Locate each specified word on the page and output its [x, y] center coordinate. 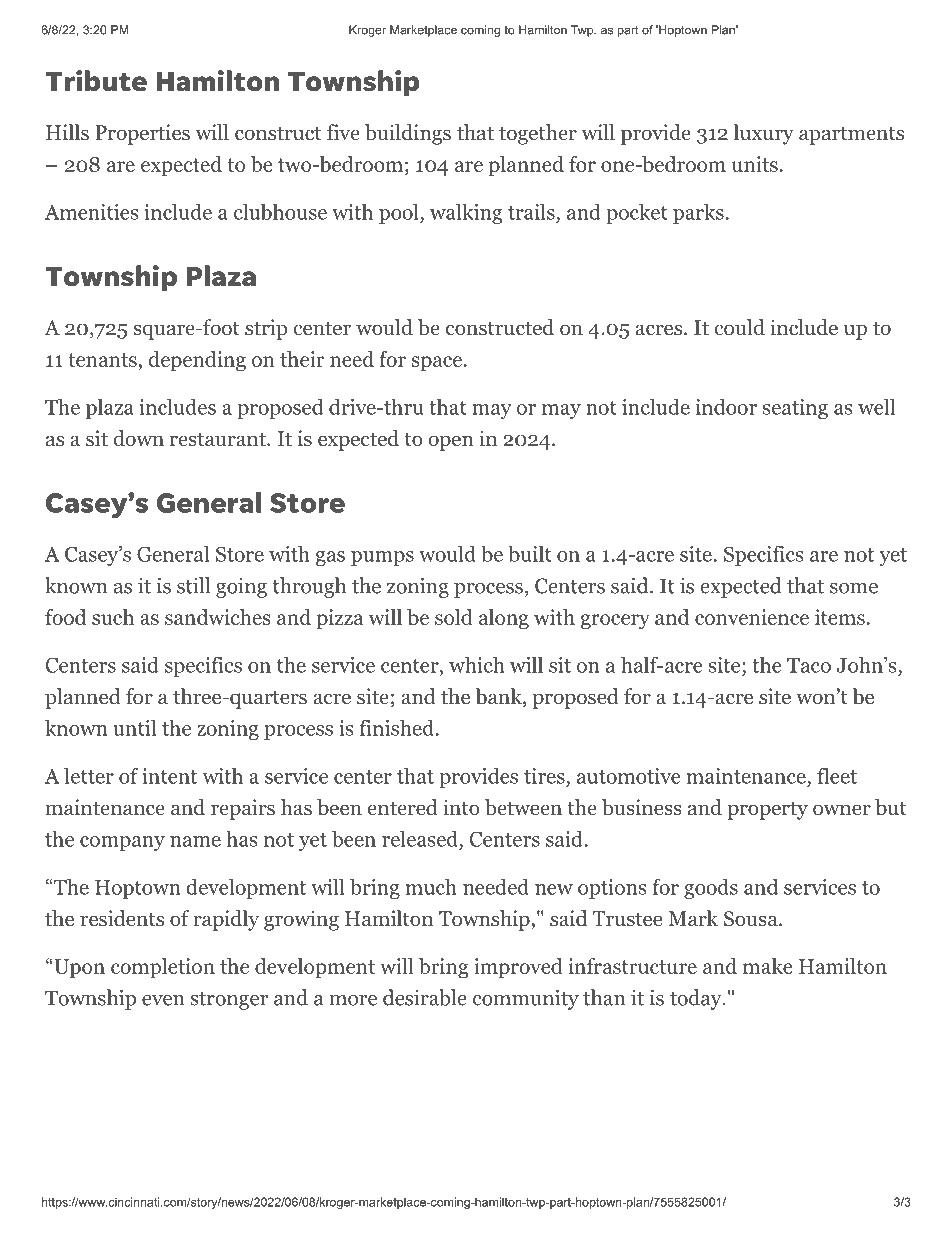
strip [266, 329]
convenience [752, 617]
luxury [763, 134]
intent [169, 776]
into [461, 807]
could [740, 327]
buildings [408, 134]
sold [454, 617]
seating [795, 409]
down [139, 438]
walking [466, 214]
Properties [142, 134]
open [451, 443]
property [767, 810]
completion [163, 968]
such [113, 617]
